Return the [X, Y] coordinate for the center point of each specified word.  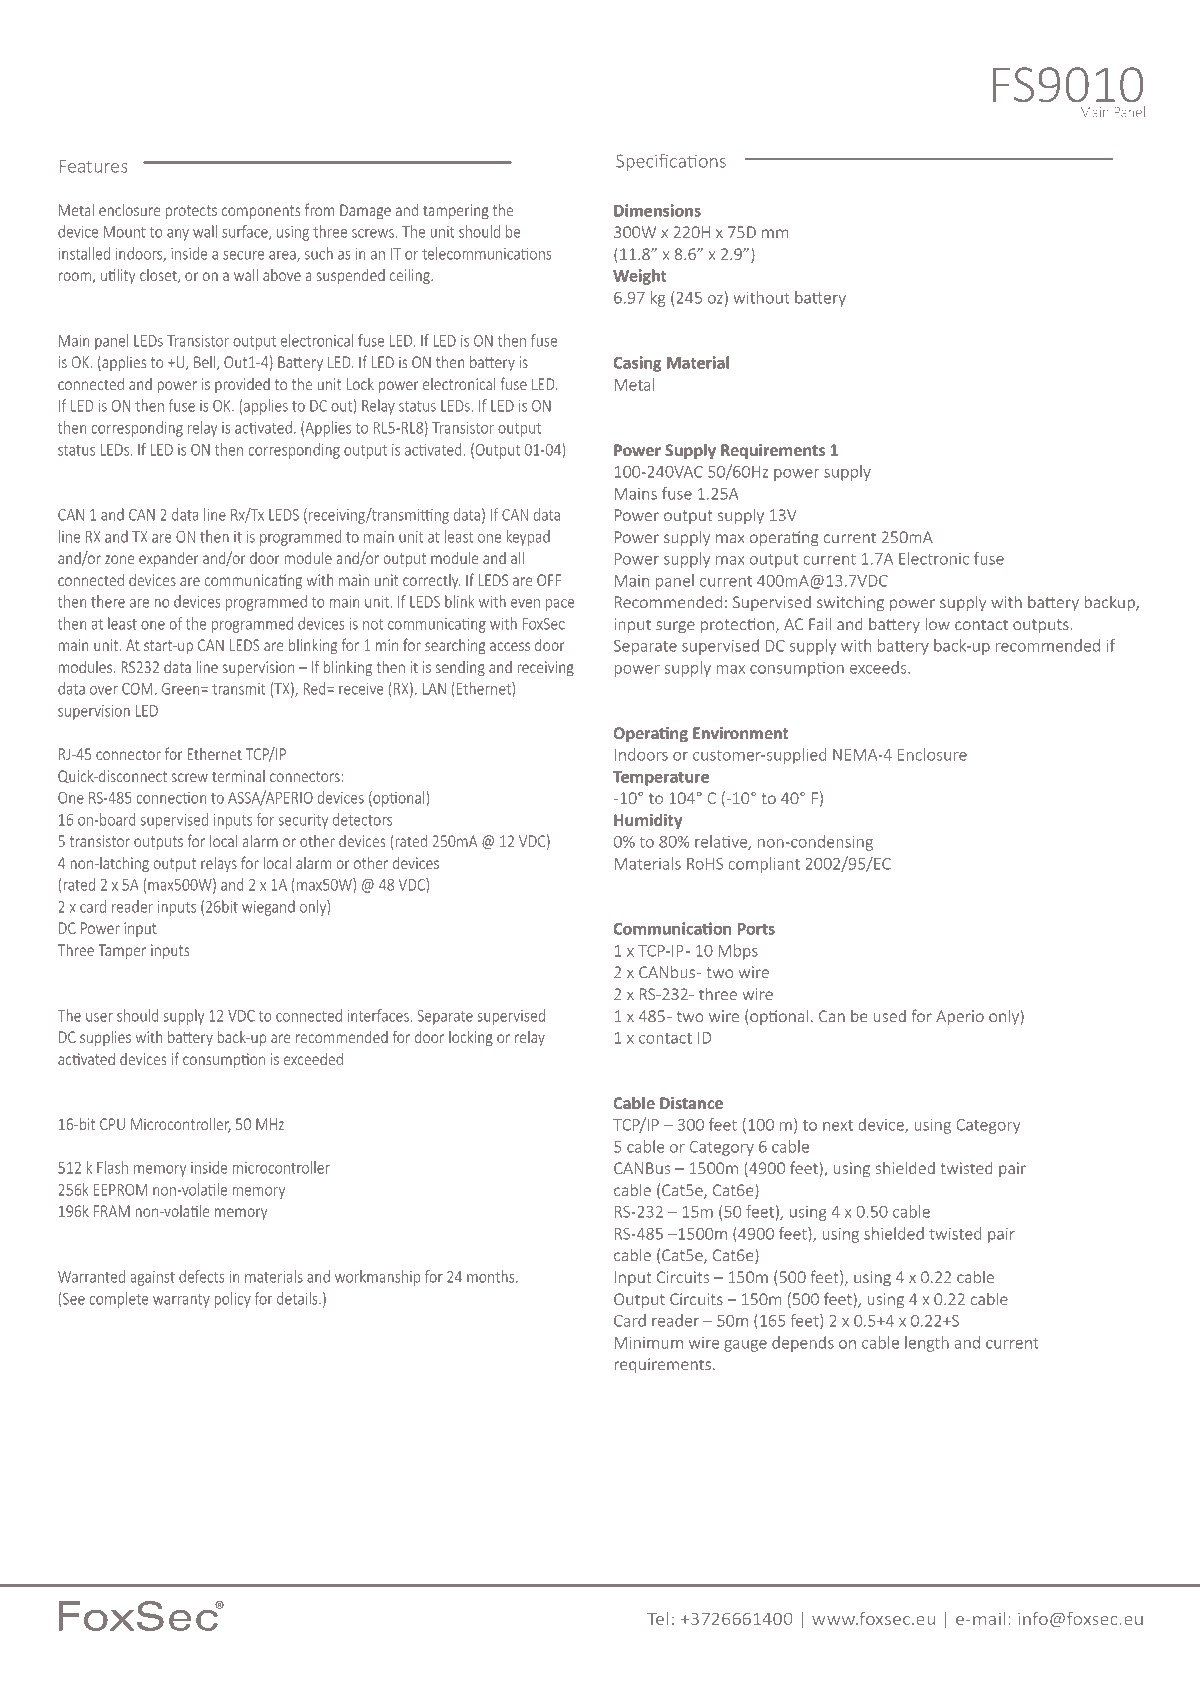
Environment [741, 733]
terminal [238, 776]
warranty [181, 1301]
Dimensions [657, 210]
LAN [434, 689]
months [492, 1276]
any [178, 235]
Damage [365, 211]
